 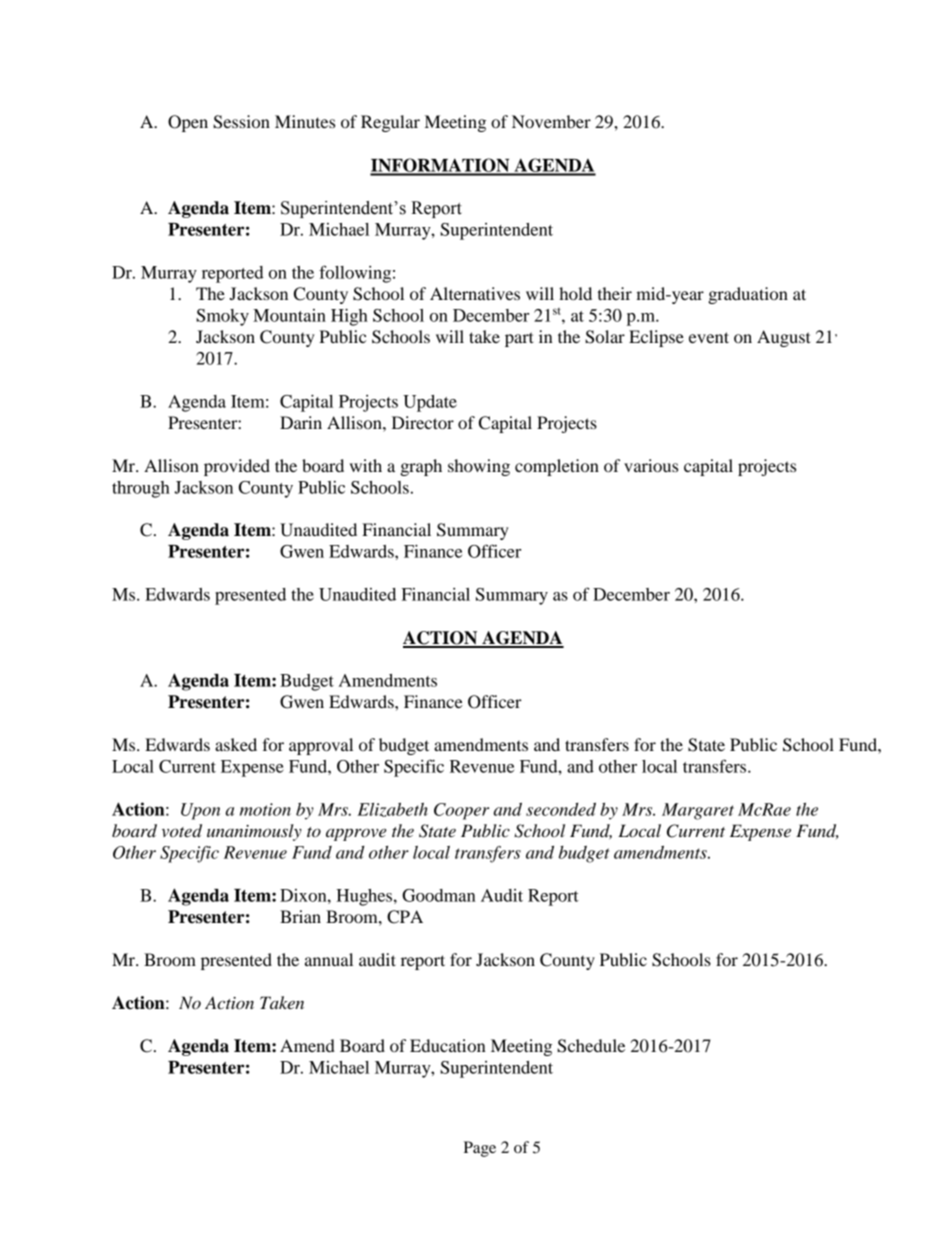 What do you see at coordinates (551, 121) in the page?
I see `November` at bounding box center [551, 121].
